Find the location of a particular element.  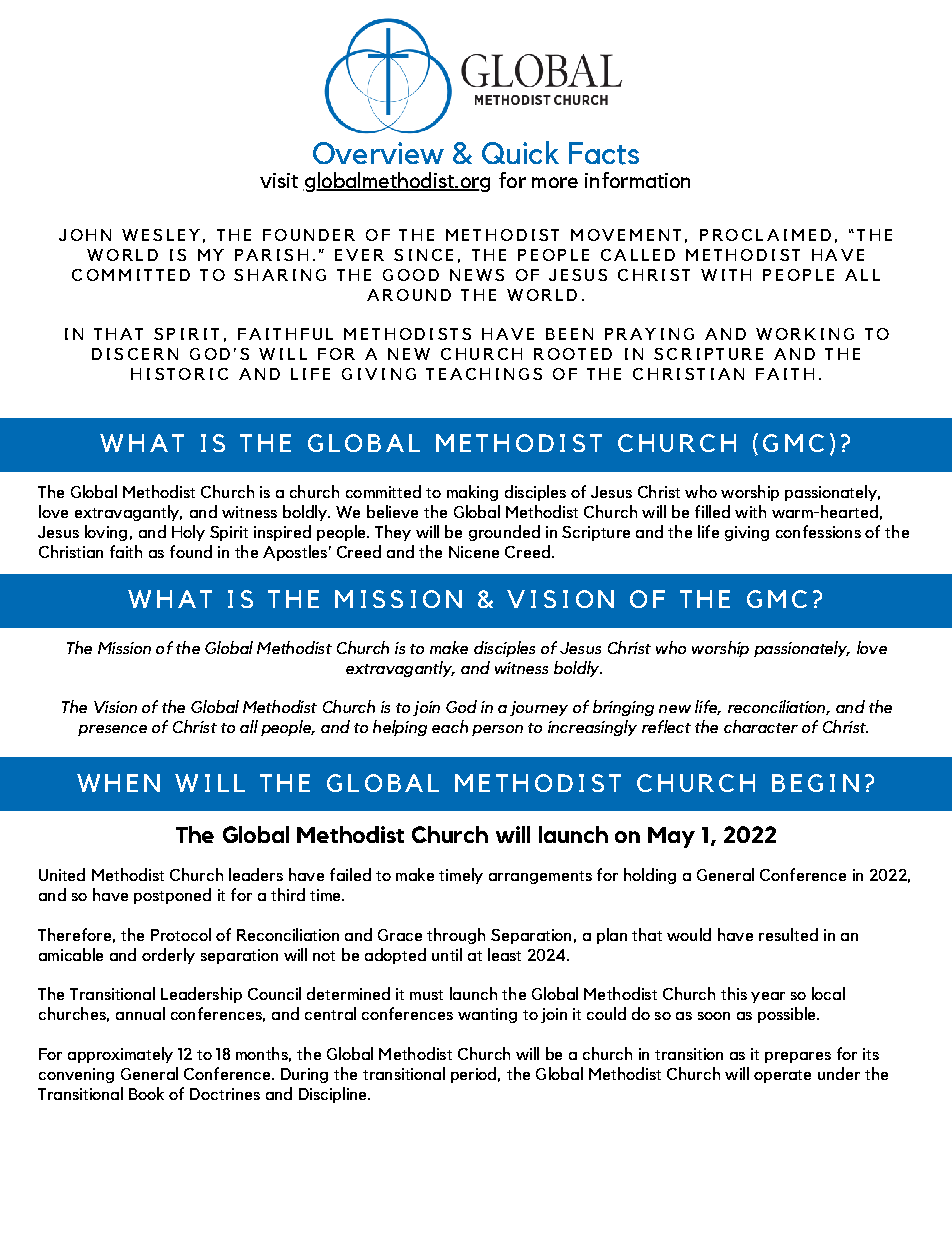

operate is located at coordinates (782, 1076).
